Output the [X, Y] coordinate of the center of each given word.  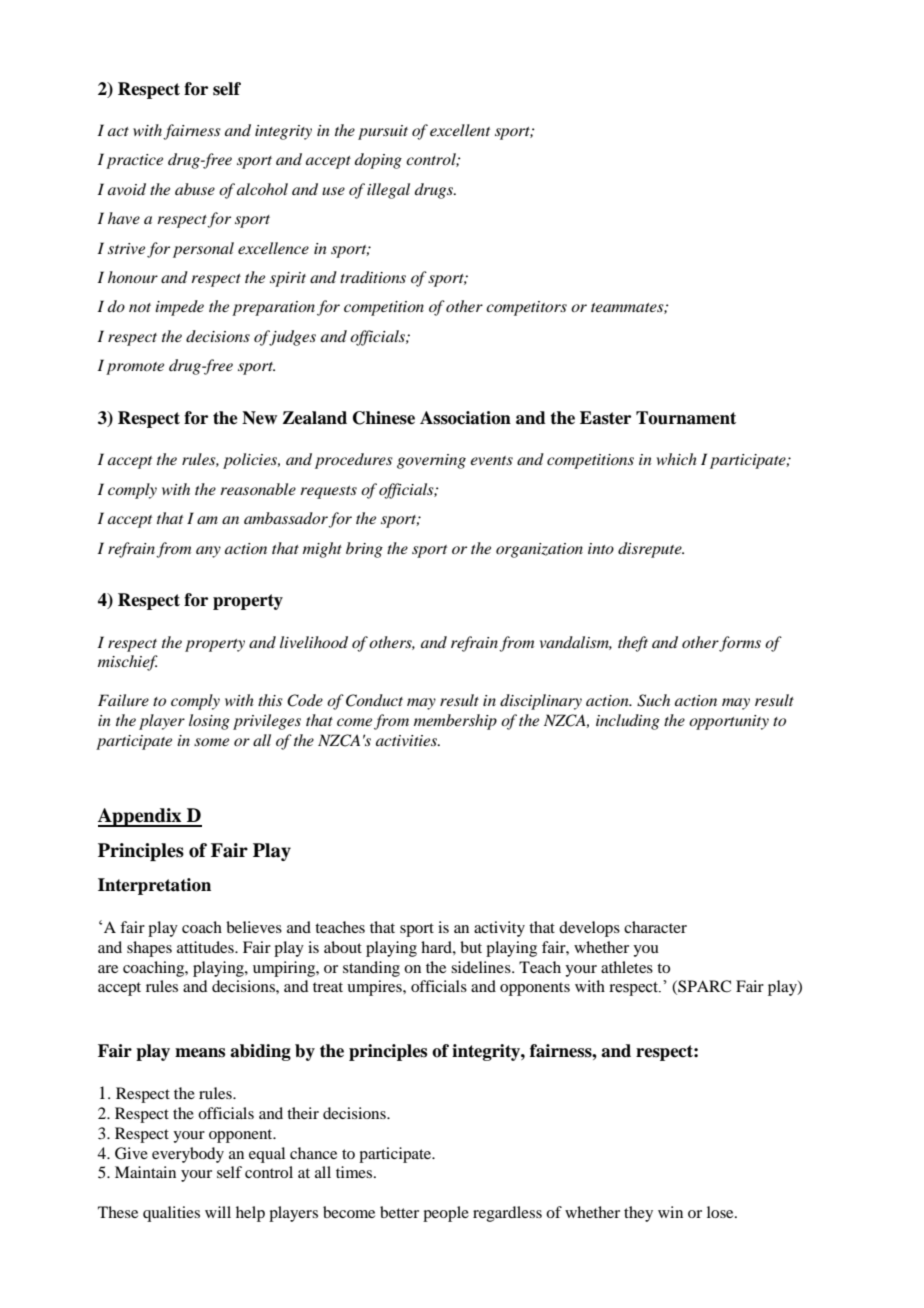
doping [378, 161]
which [677, 459]
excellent [460, 130]
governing [431, 461]
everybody [188, 1155]
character [655, 927]
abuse [195, 189]
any [208, 552]
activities [408, 740]
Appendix [141, 817]
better [399, 1212]
